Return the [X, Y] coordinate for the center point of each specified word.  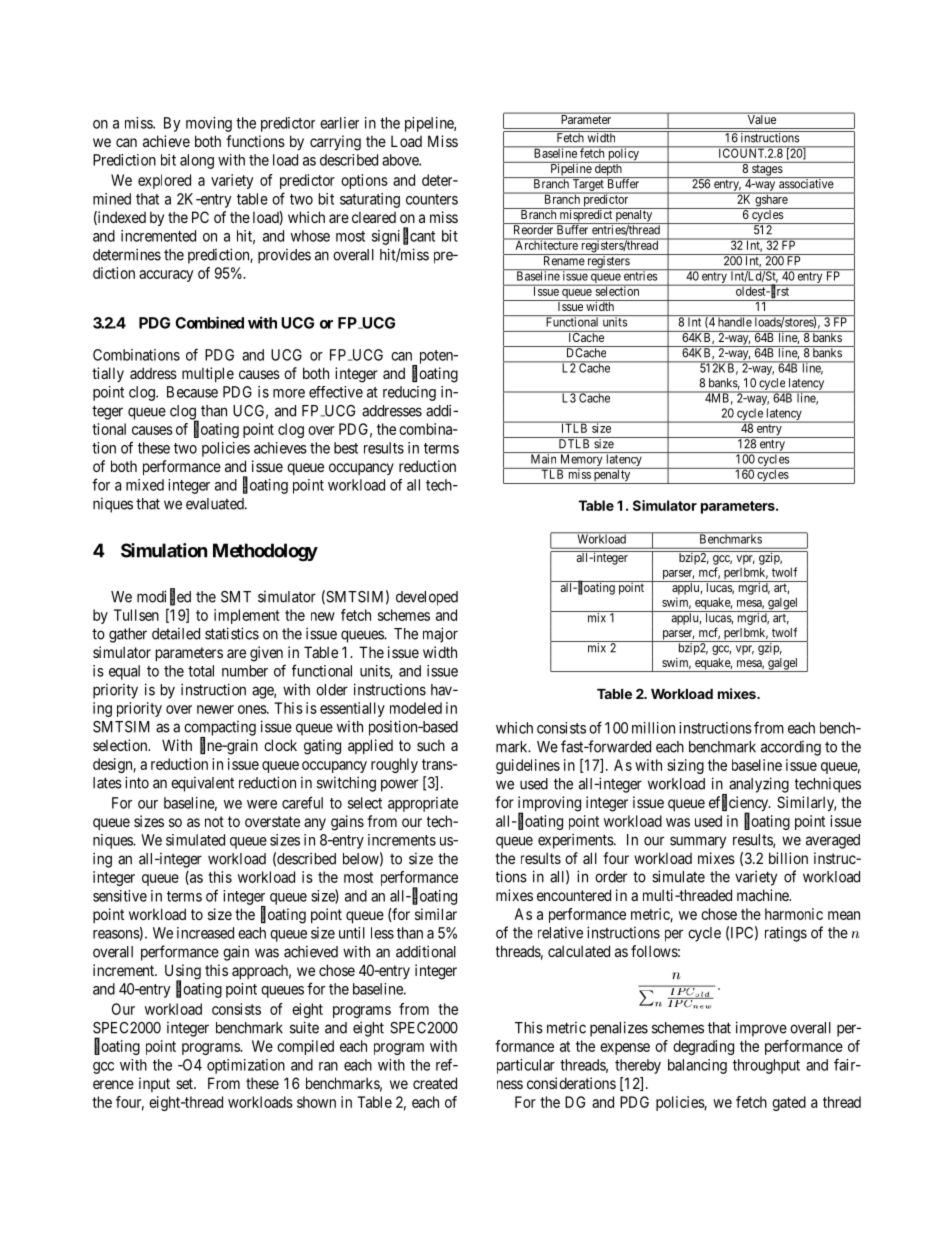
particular [526, 1066]
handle [735, 322]
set [185, 1083]
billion [788, 858]
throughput [766, 1066]
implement [247, 616]
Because [192, 392]
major [440, 635]
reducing [409, 393]
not [214, 821]
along [197, 161]
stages [767, 171]
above [401, 160]
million [653, 728]
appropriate [423, 804]
